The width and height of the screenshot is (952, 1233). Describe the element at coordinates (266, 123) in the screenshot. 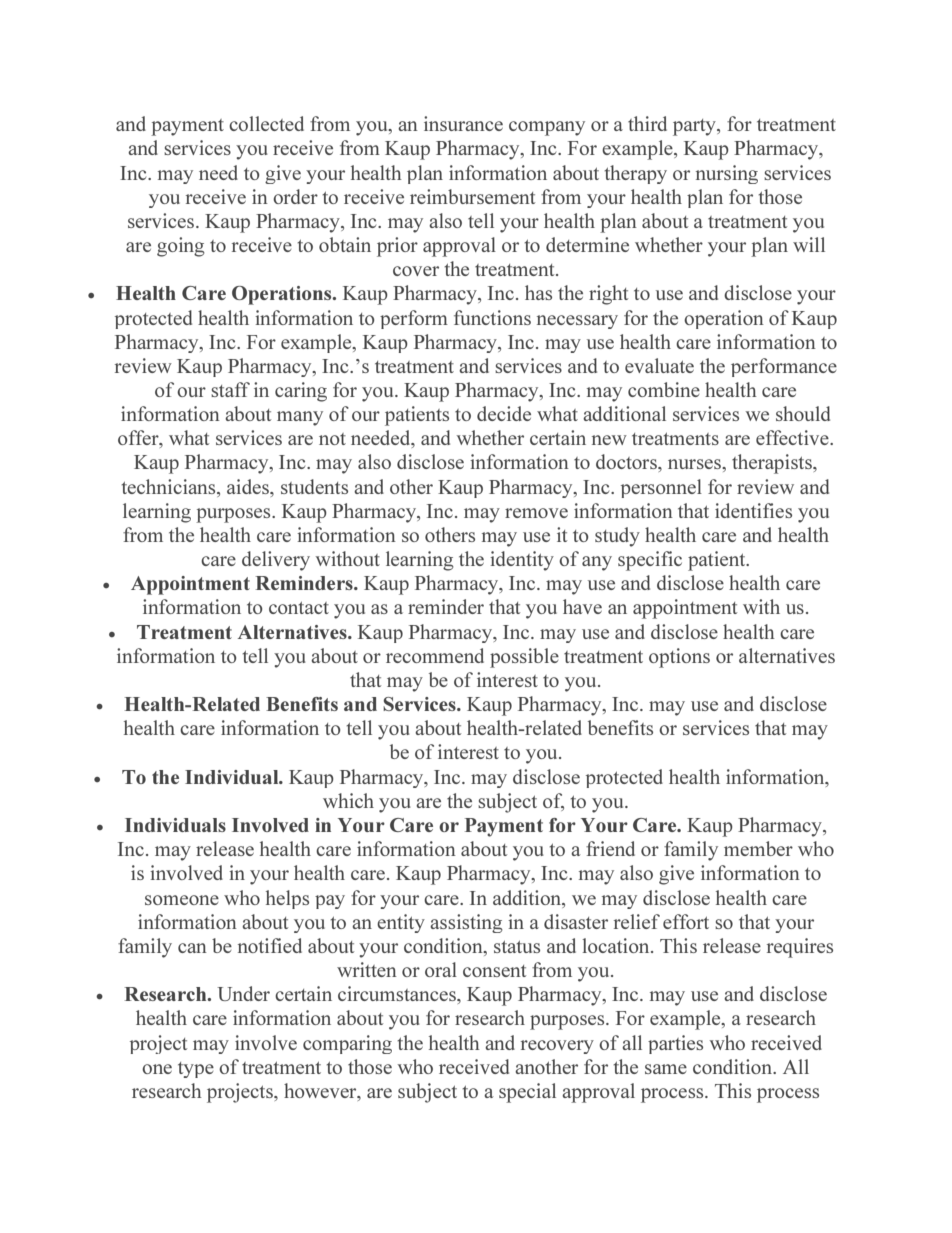

I see `collected` at that location.
